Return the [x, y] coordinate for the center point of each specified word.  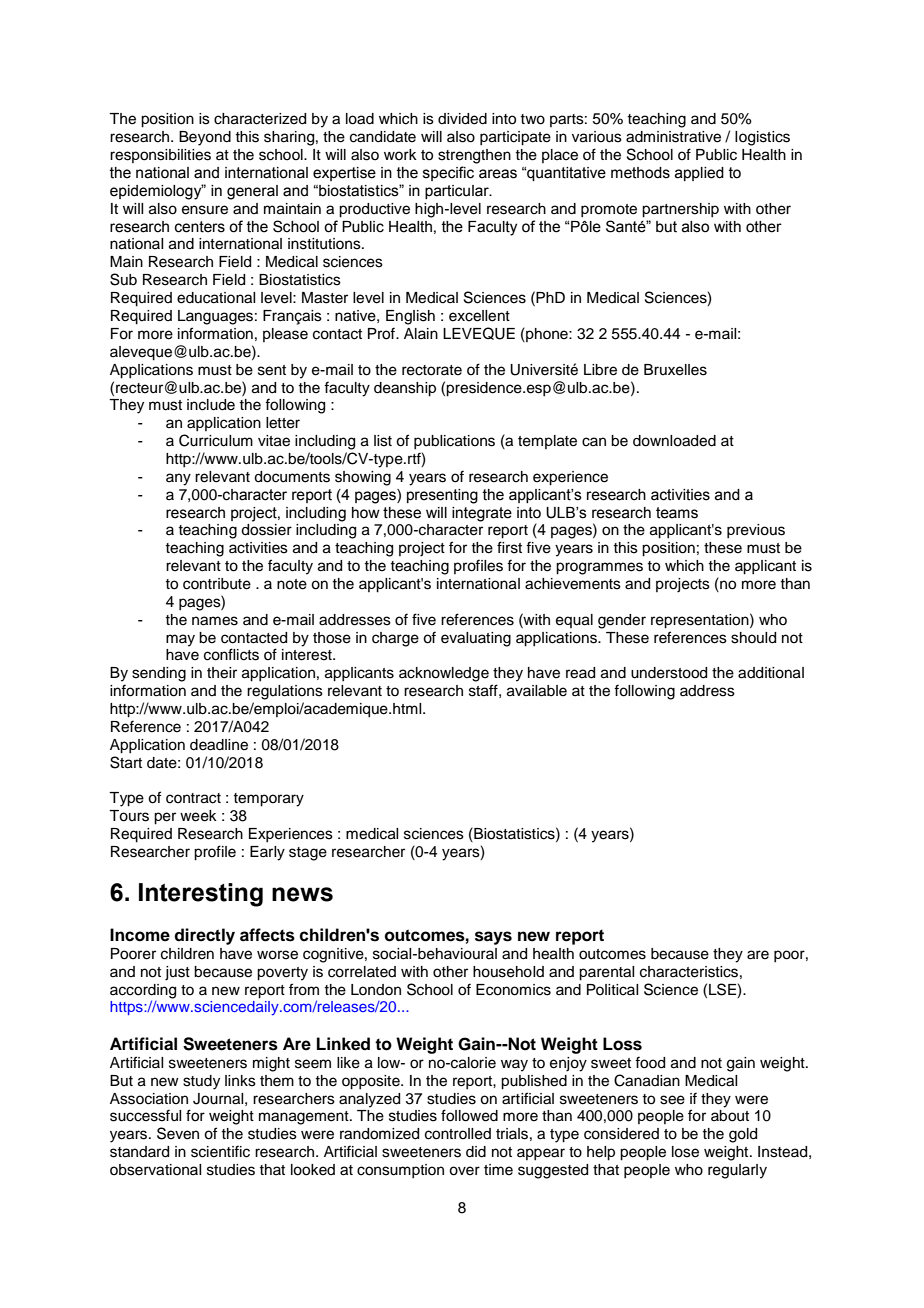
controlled [458, 1134]
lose [685, 1152]
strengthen [474, 156]
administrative [673, 137]
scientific [220, 1151]
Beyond [205, 138]
